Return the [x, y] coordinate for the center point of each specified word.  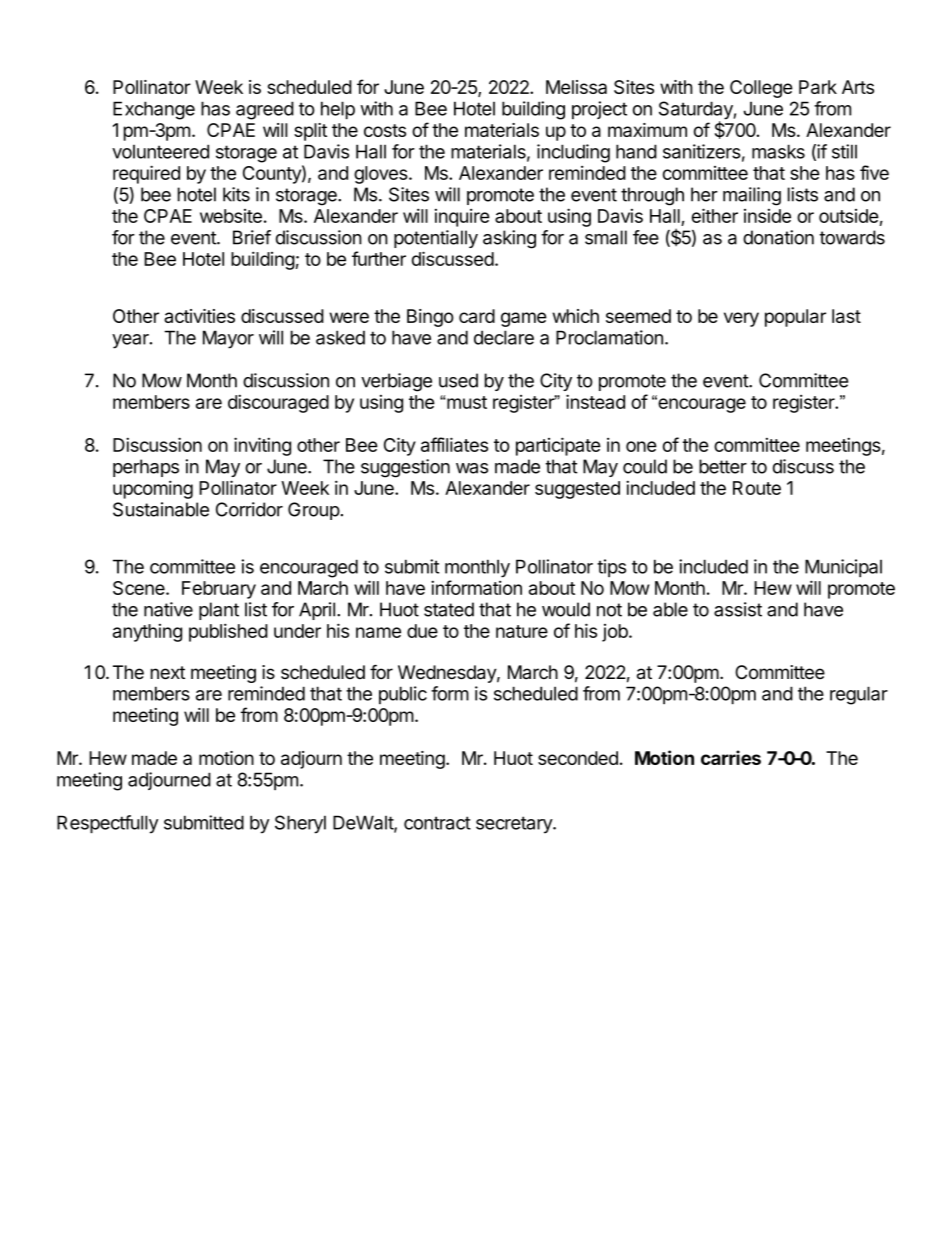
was [472, 468]
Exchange [154, 110]
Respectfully [107, 824]
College [761, 89]
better [723, 466]
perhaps [146, 468]
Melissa [576, 87]
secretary [515, 825]
